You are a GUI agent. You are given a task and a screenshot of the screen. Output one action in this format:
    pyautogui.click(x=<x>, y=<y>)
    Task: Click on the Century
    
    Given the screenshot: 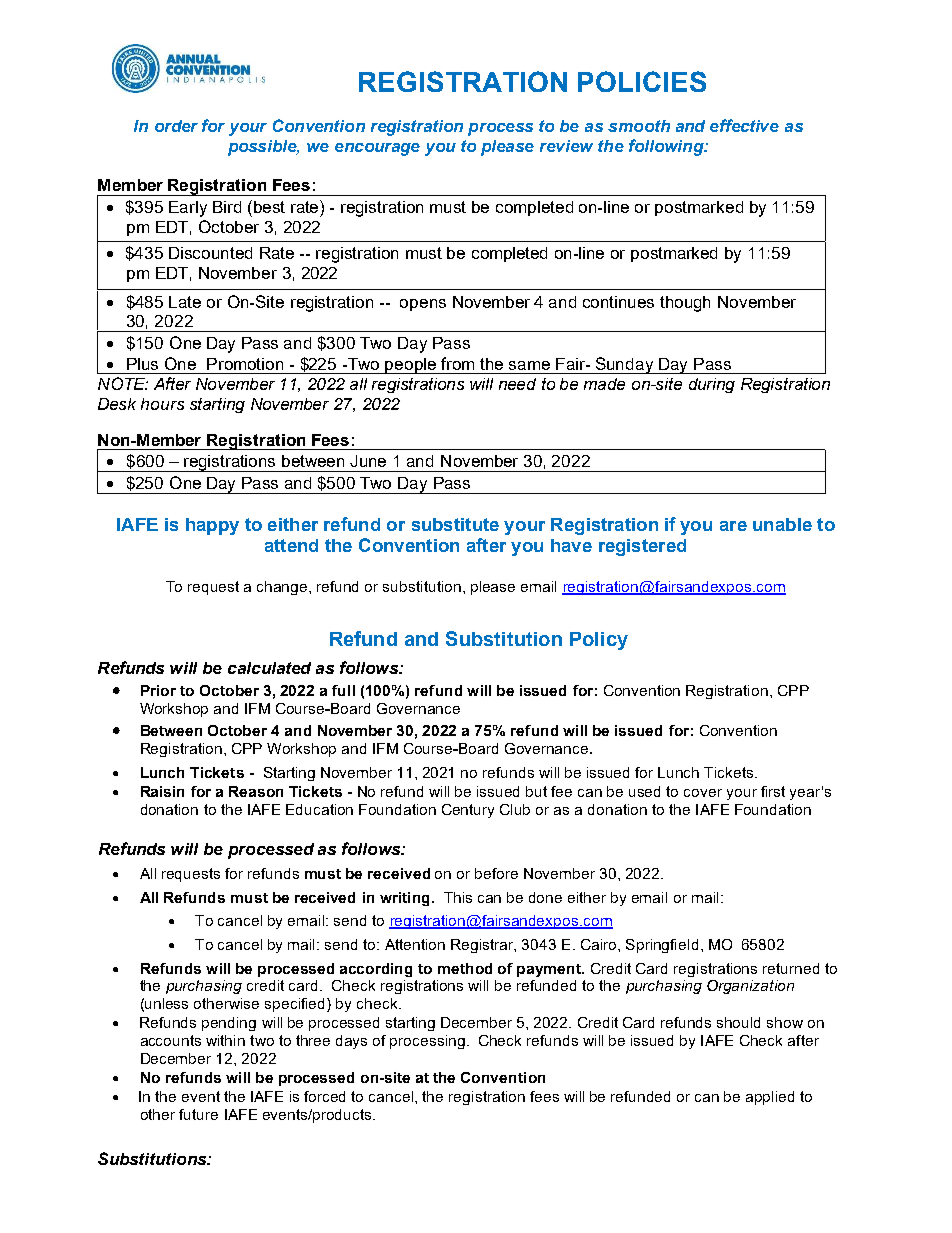 What is the action you would take?
    pyautogui.click(x=468, y=811)
